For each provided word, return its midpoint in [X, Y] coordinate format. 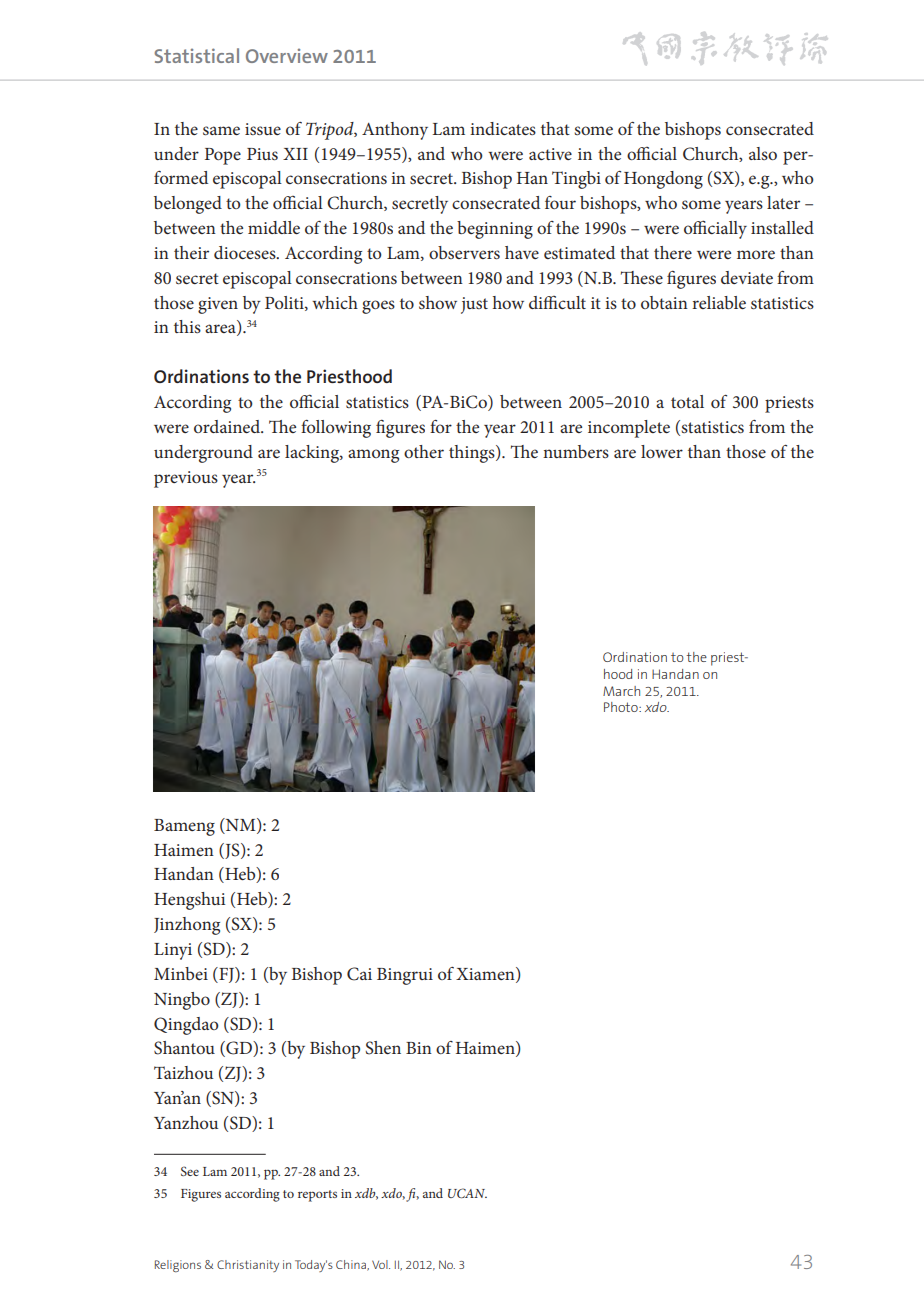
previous [186, 479]
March [621, 691]
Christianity [248, 1266]
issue [263, 129]
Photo [622, 707]
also [763, 153]
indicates [503, 128]
